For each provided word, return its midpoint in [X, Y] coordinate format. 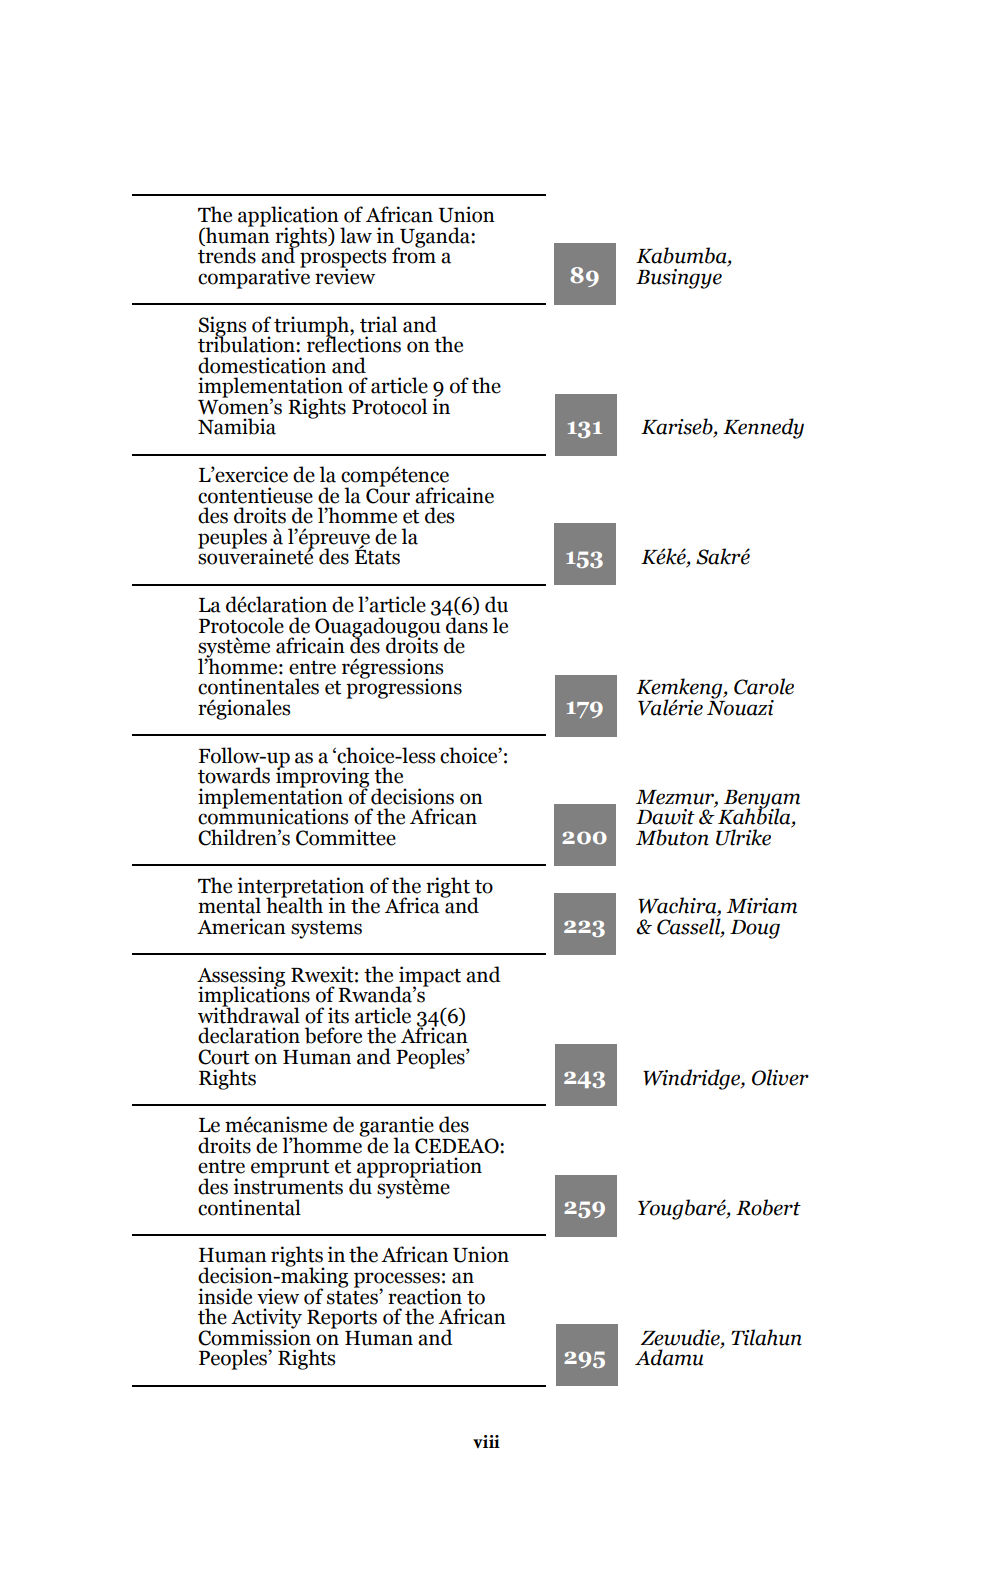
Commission [254, 1336]
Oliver [780, 1077]
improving [322, 778]
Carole [764, 686]
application [289, 217]
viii [486, 1441]
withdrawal [249, 1014]
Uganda [435, 238]
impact [429, 977]
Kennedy [763, 428]
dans [467, 624]
